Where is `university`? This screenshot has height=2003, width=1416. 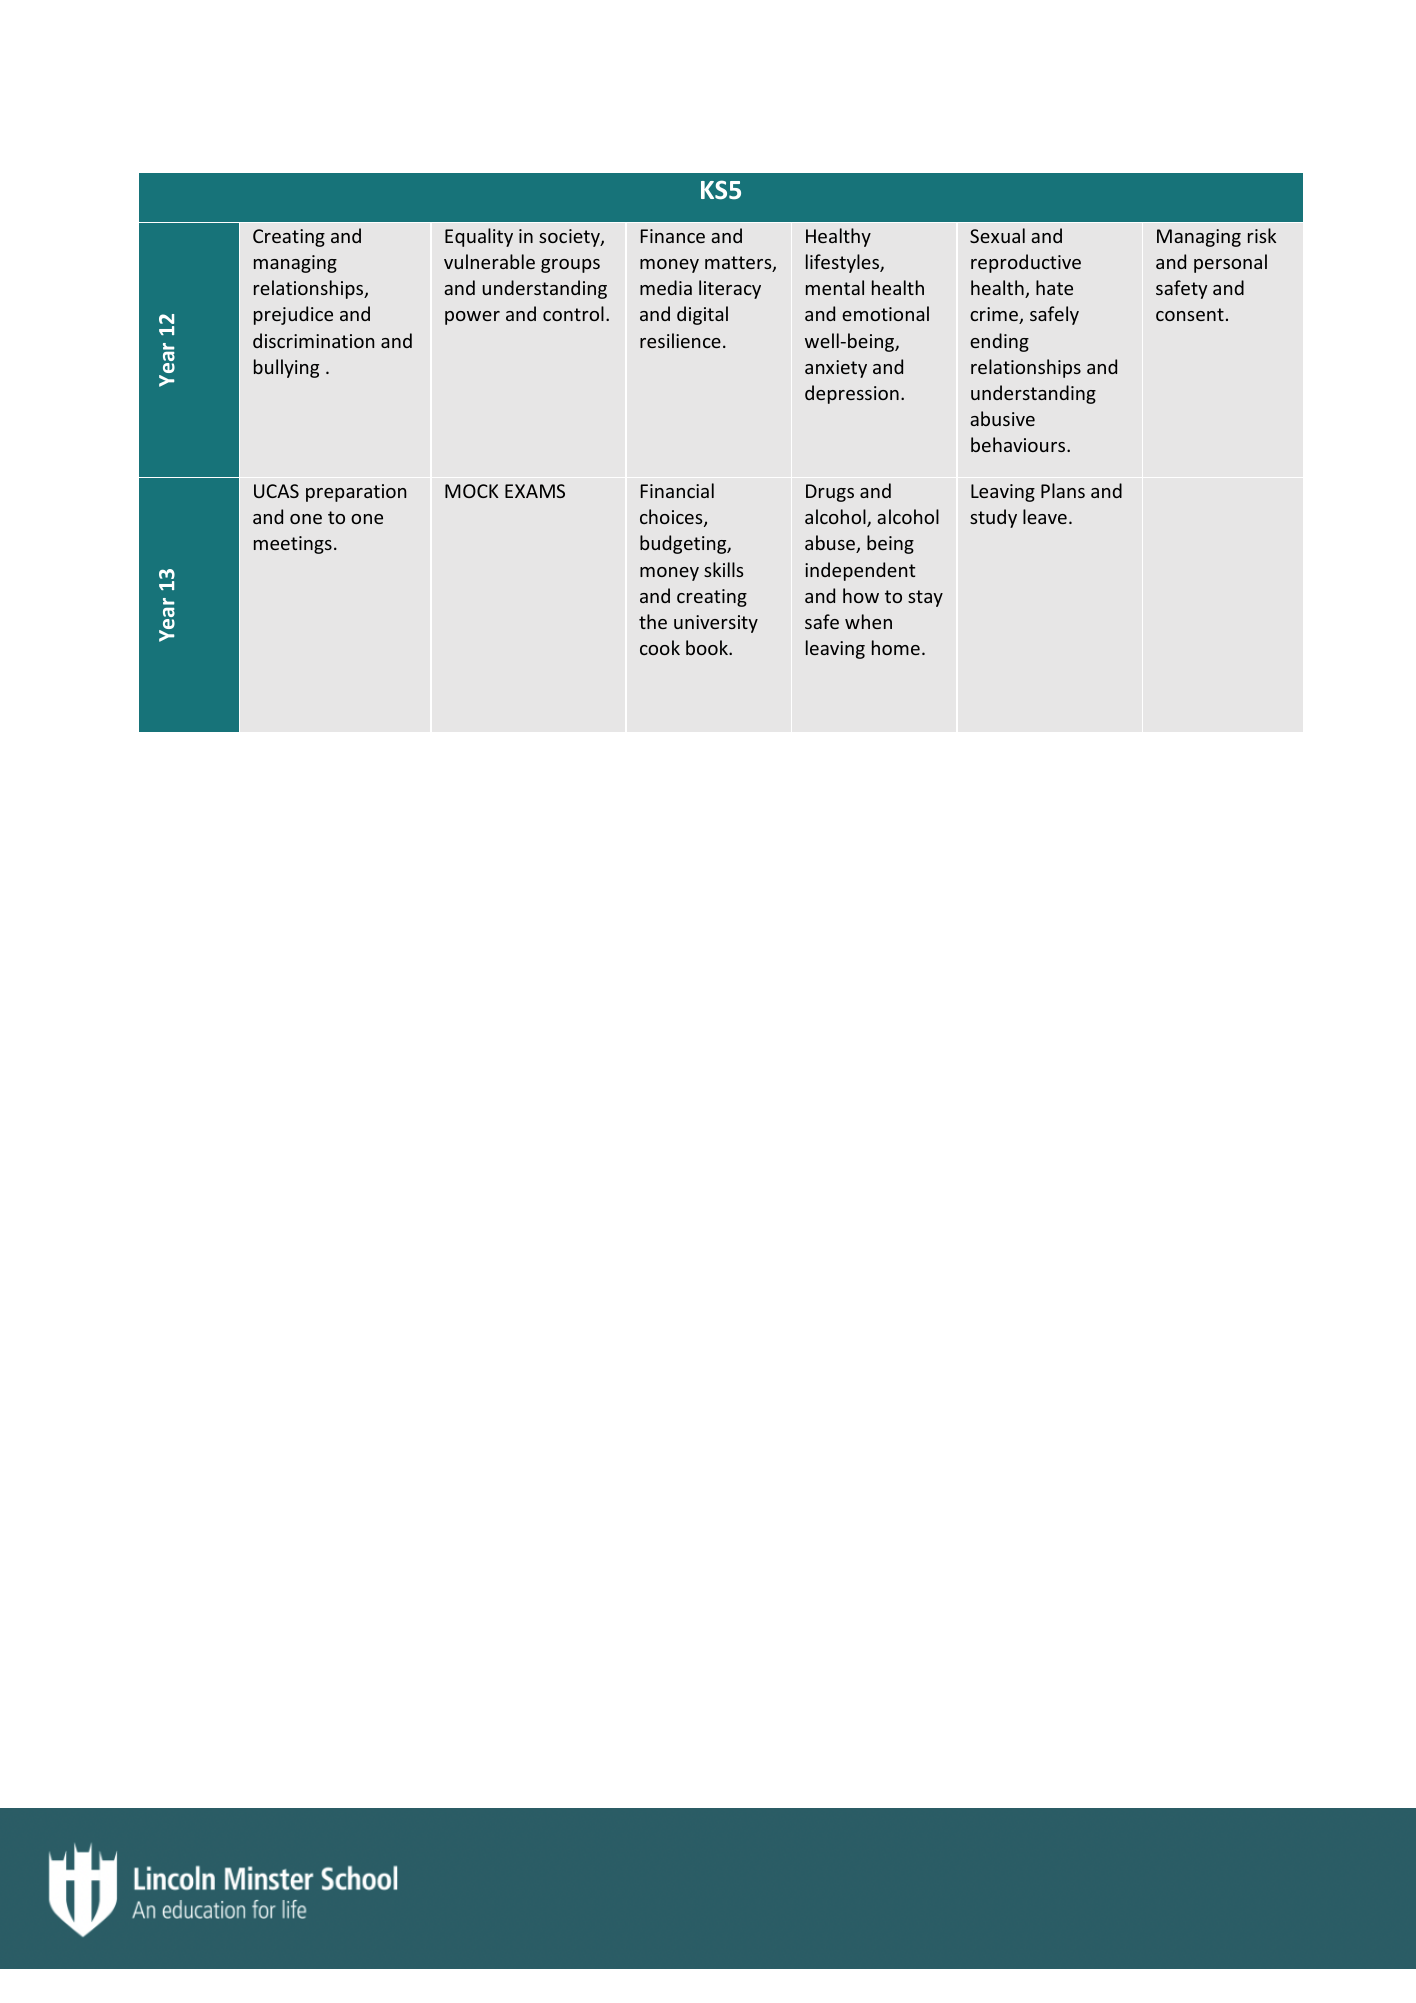
university is located at coordinates (716, 624).
